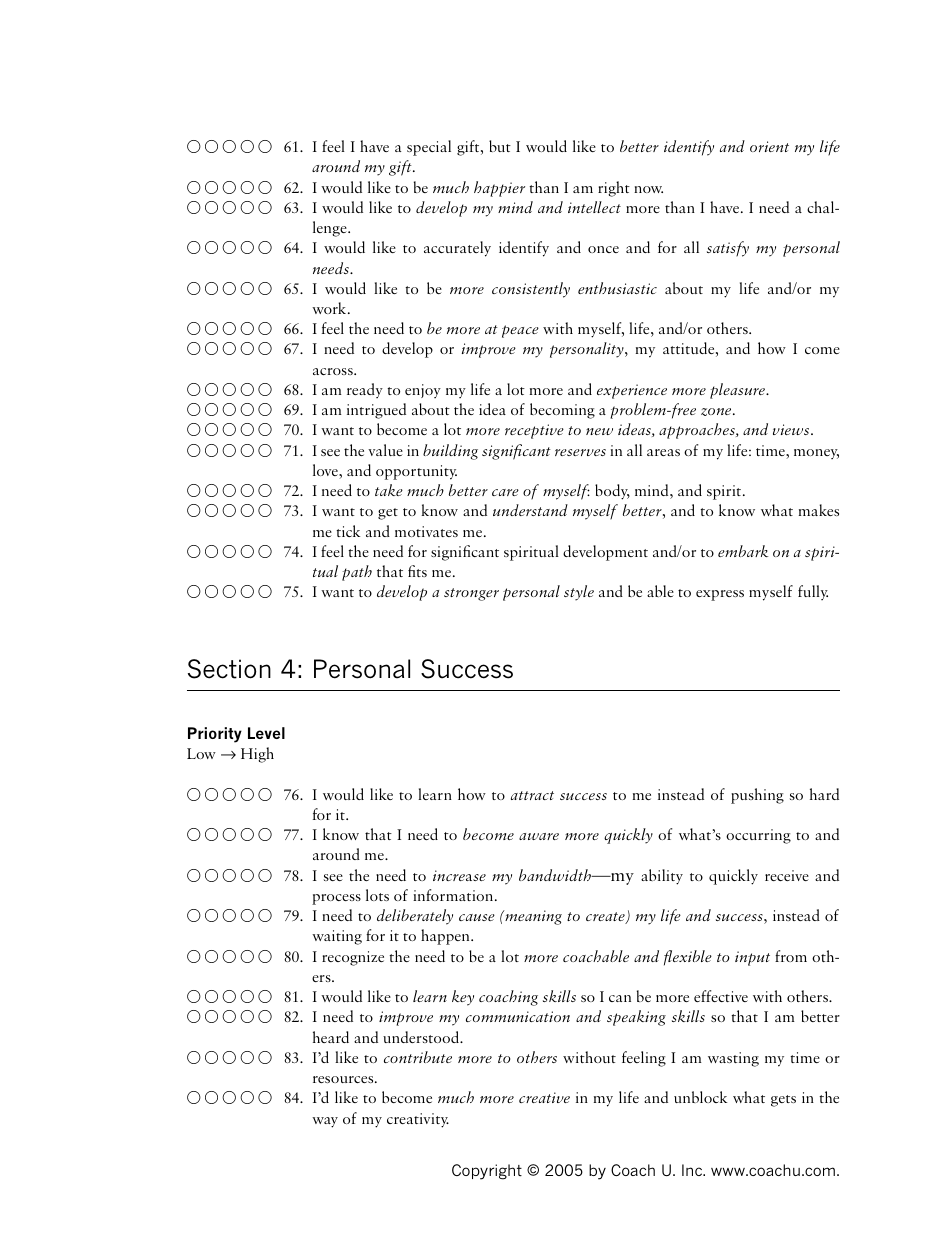  What do you see at coordinates (769, 146) in the document?
I see `ORIENT` at bounding box center [769, 146].
